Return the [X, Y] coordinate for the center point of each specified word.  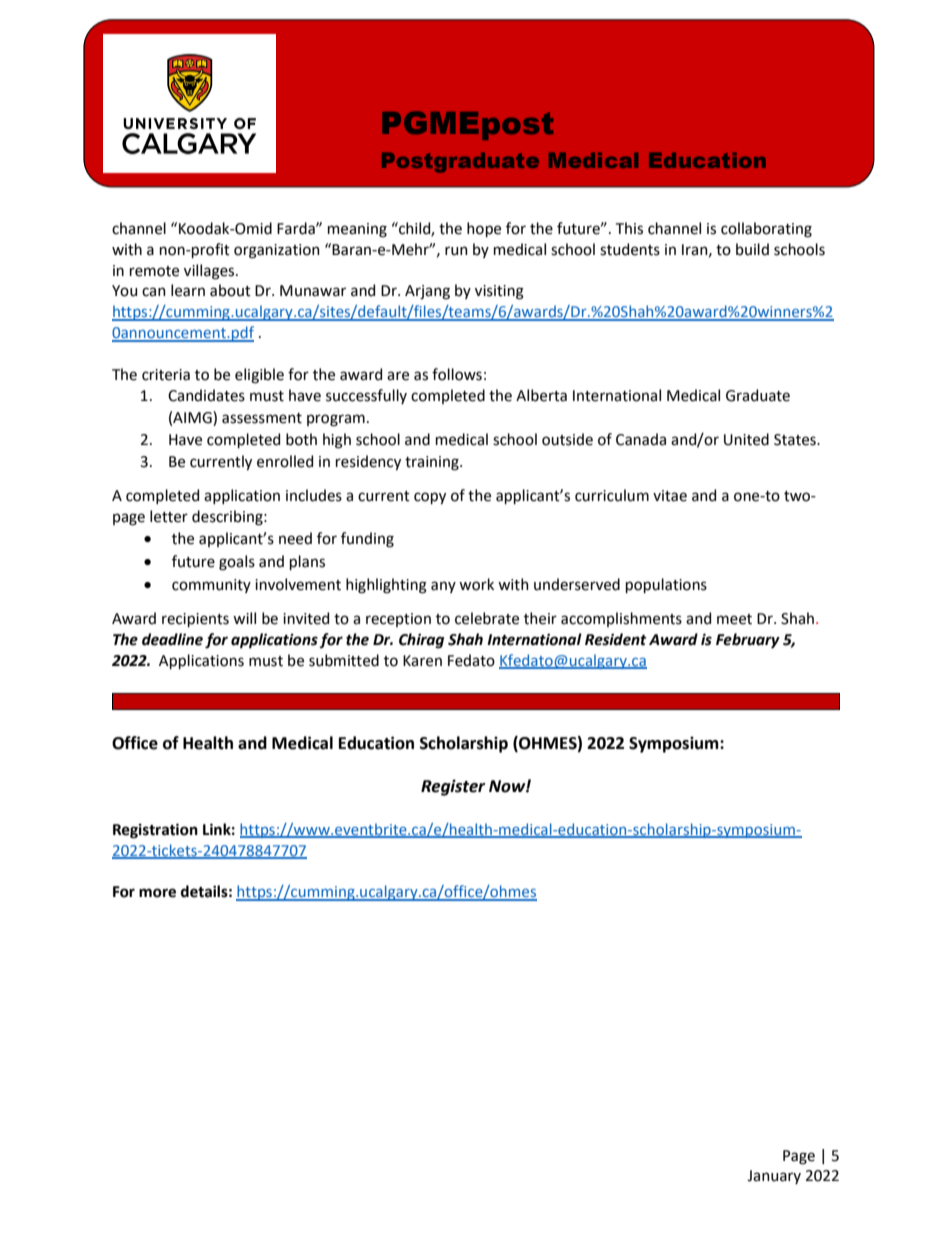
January [774, 1177]
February [748, 641]
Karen [422, 661]
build [752, 249]
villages [210, 272]
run [456, 251]
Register [453, 787]
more [157, 893]
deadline [172, 639]
